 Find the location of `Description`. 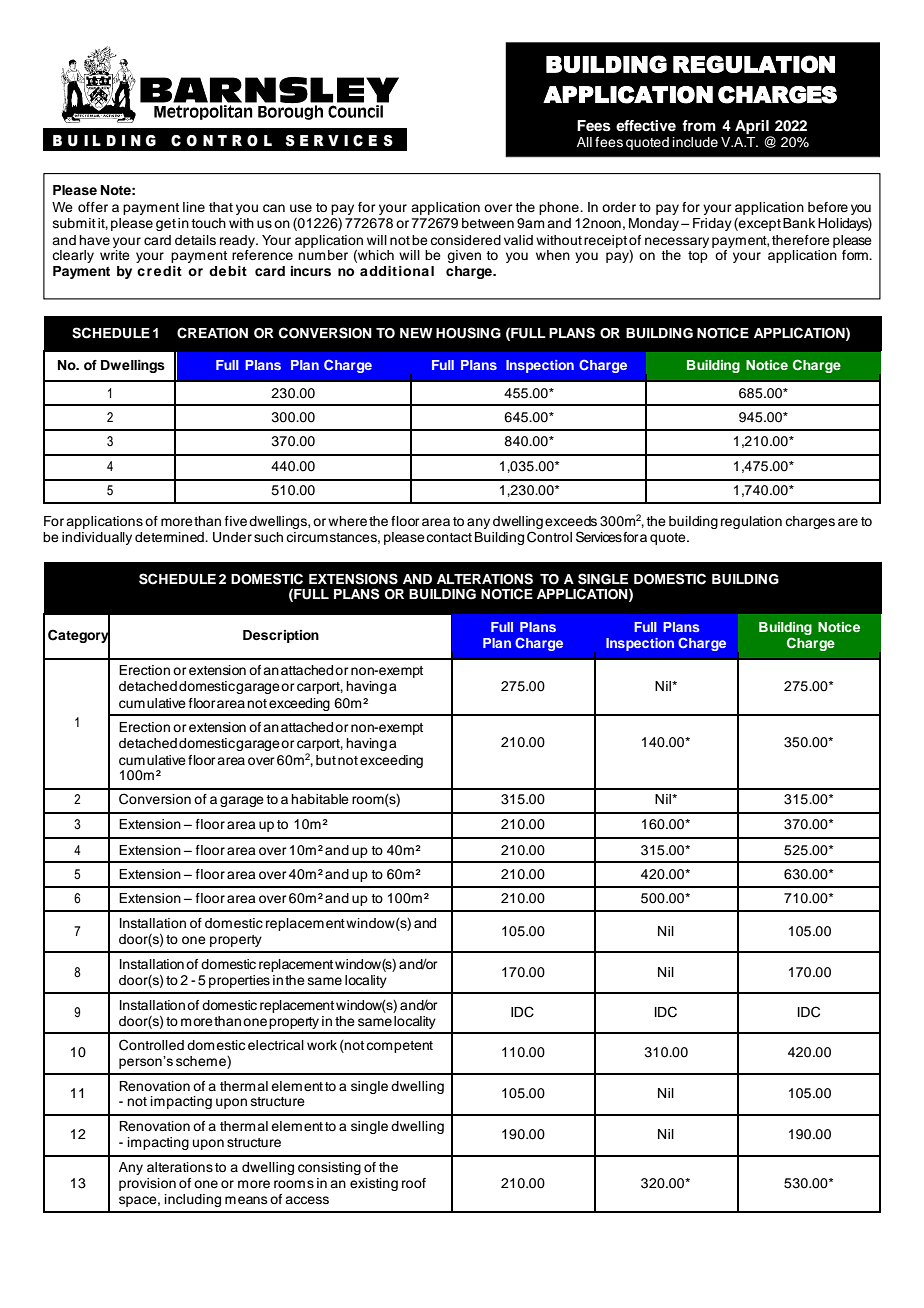

Description is located at coordinates (281, 636).
